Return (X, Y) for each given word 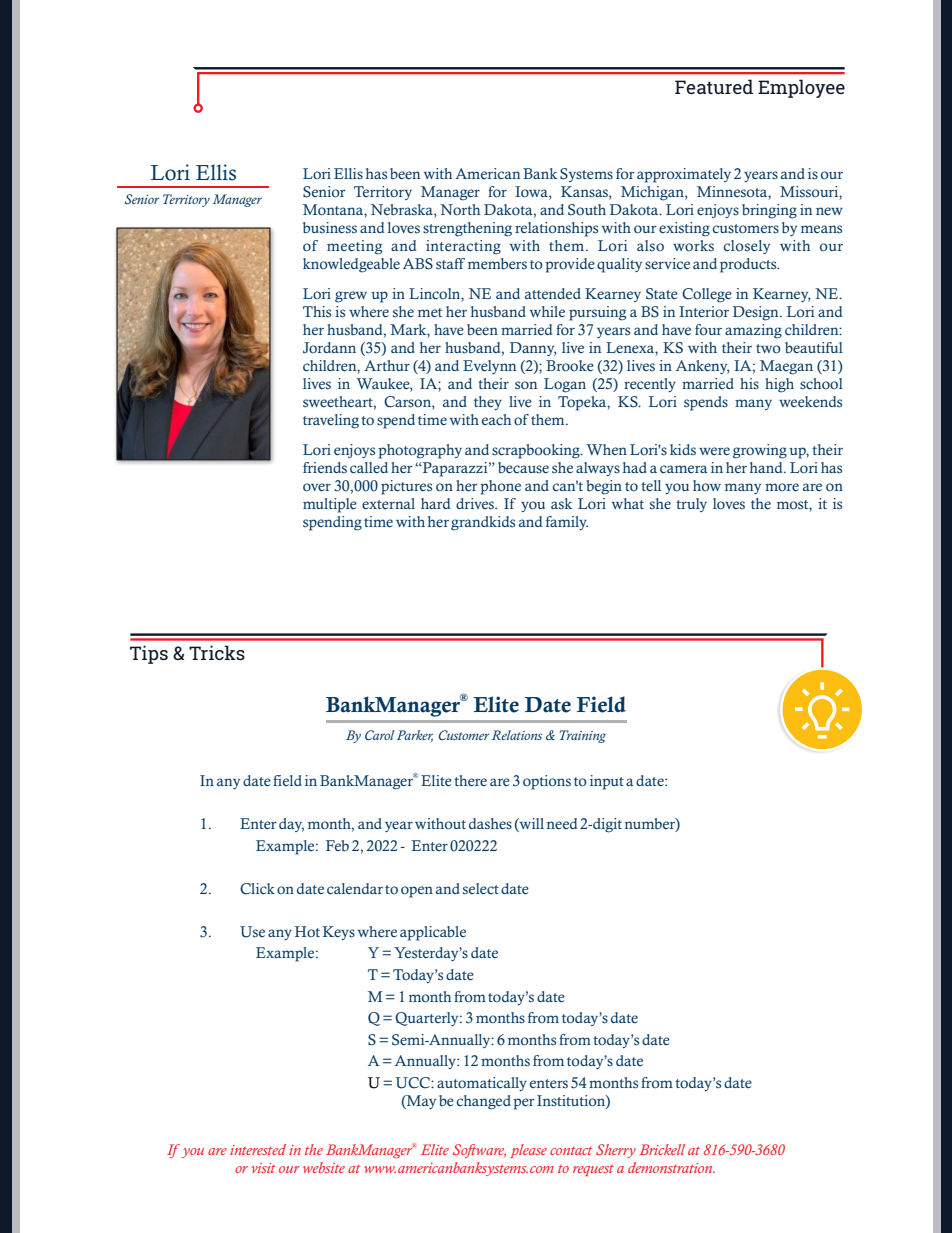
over (317, 487)
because (523, 468)
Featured (714, 86)
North (460, 209)
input (607, 782)
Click (257, 889)
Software (479, 1151)
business (330, 227)
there (470, 780)
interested (258, 1149)
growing (760, 451)
